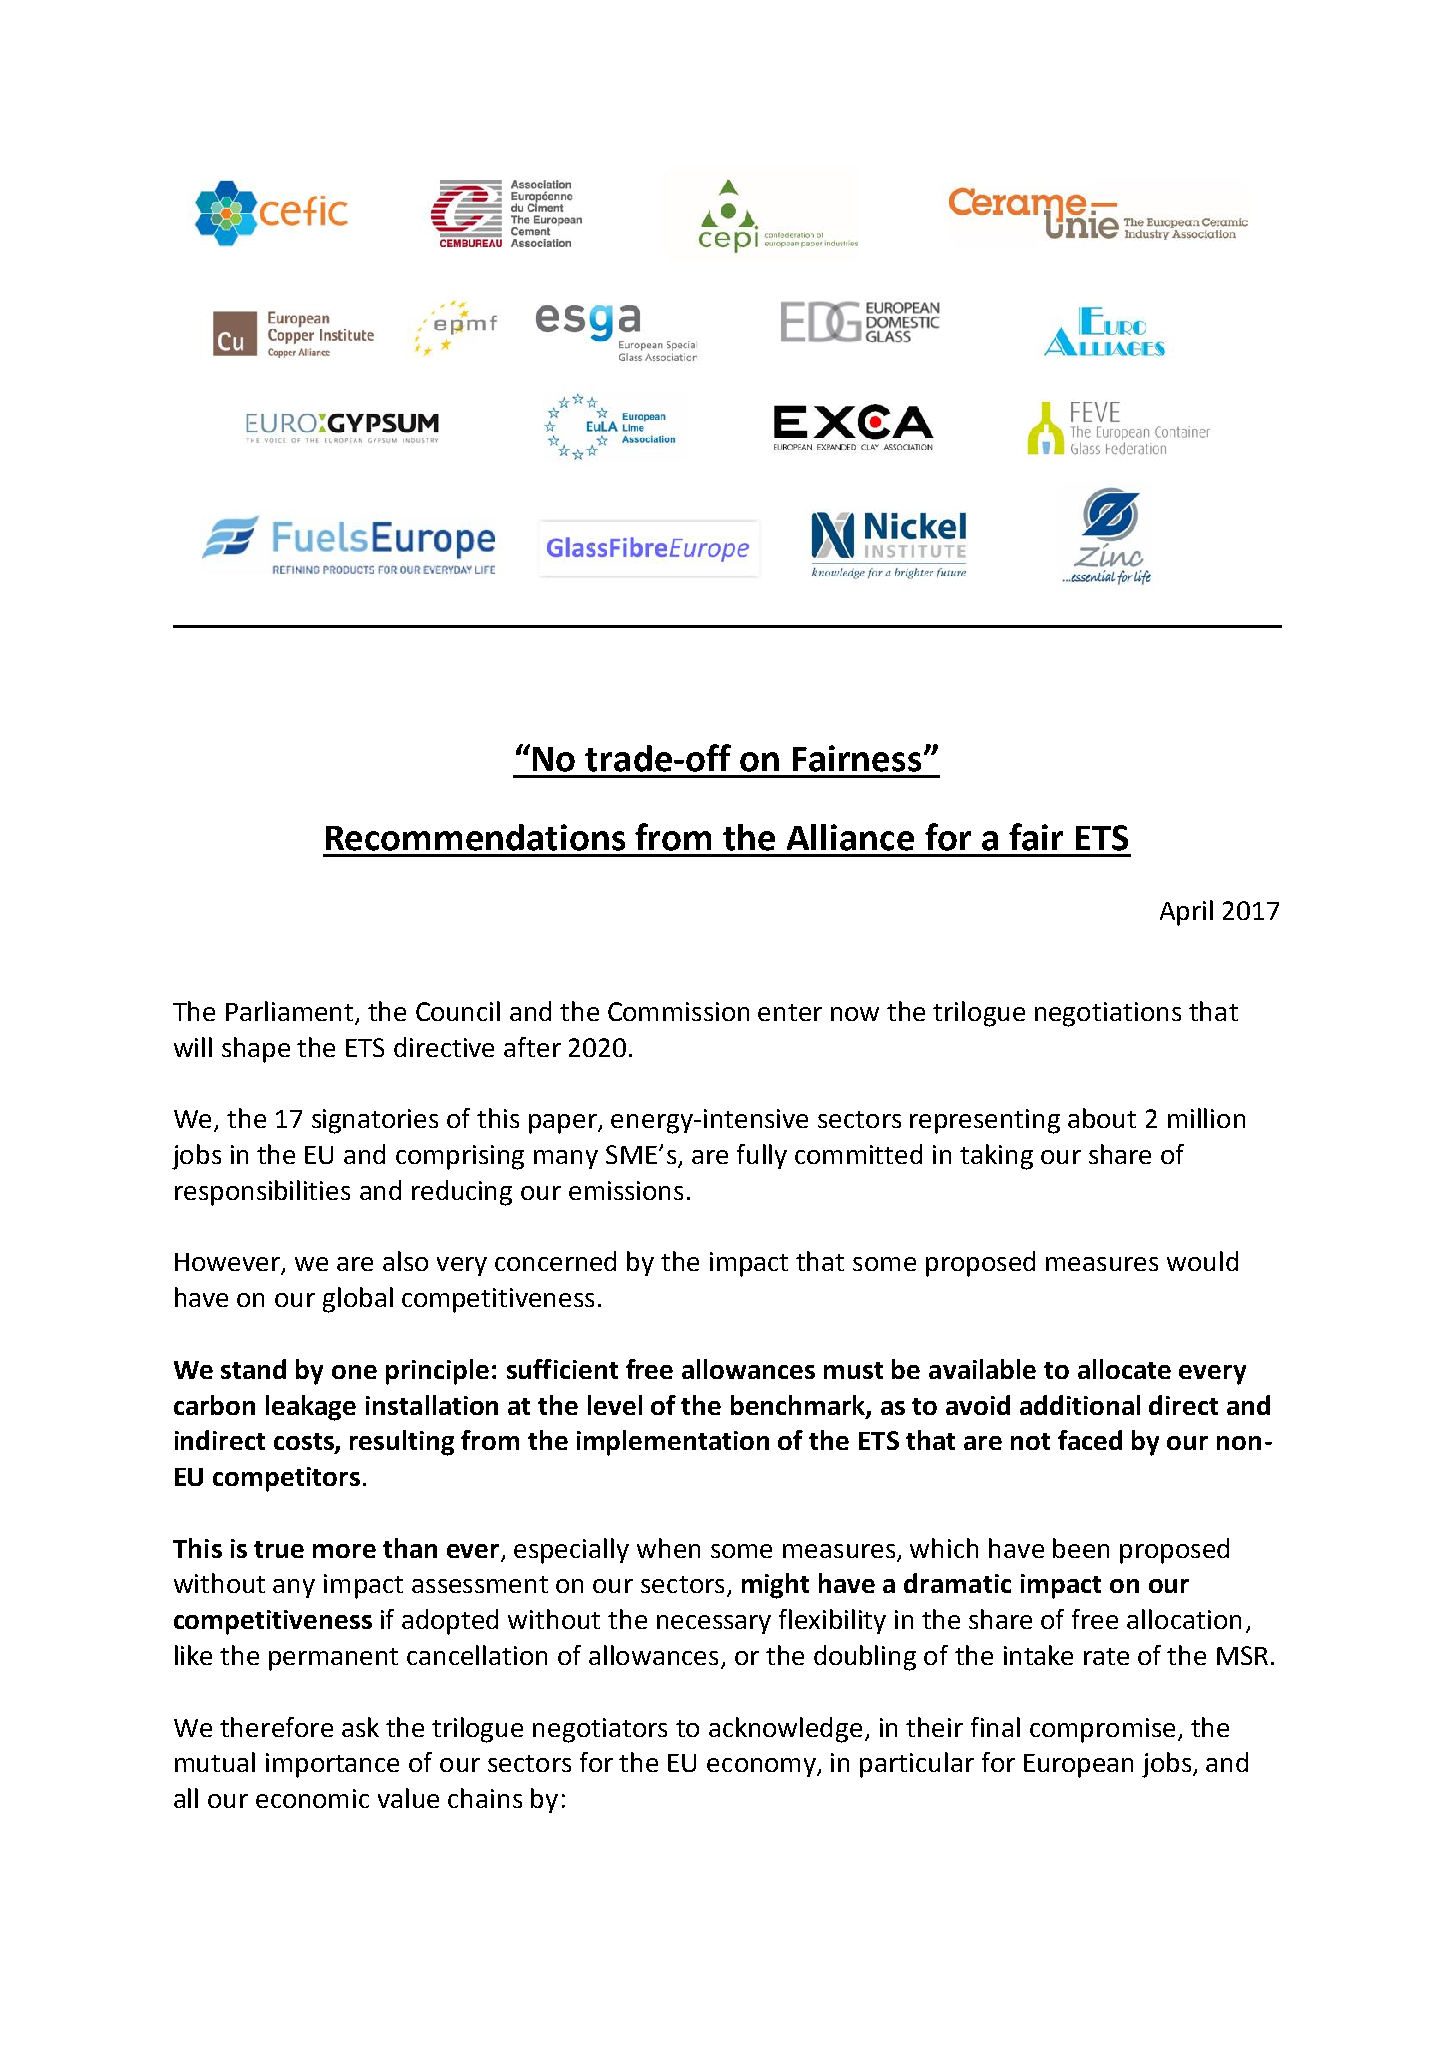 This screenshot has width=1454, height=2056. What do you see at coordinates (475, 837) in the screenshot?
I see `Recommendations` at bounding box center [475, 837].
